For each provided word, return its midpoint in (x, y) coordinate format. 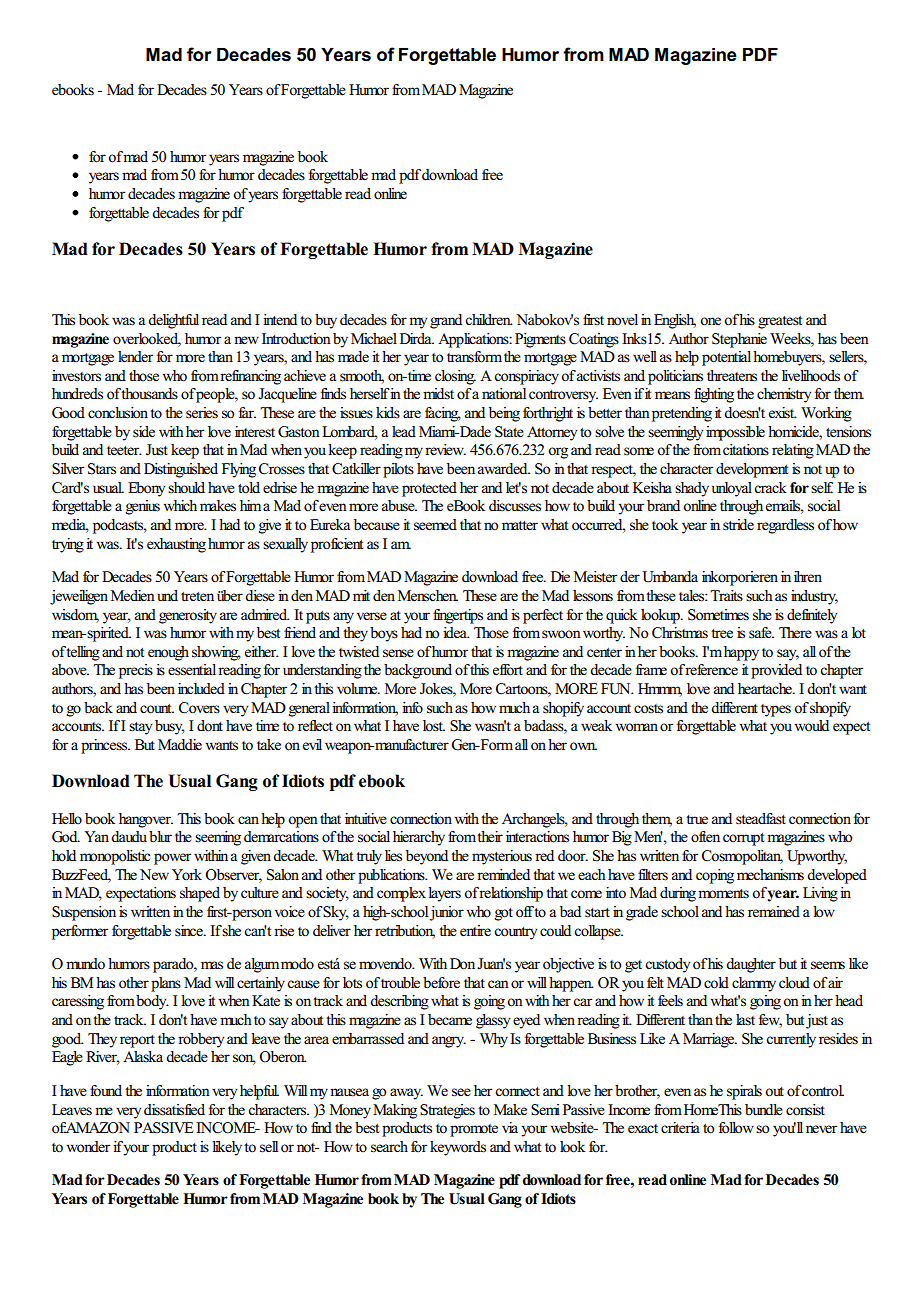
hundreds (77, 394)
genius (143, 507)
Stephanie (739, 340)
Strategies (447, 1111)
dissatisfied (174, 1110)
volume (358, 689)
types (776, 710)
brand (663, 505)
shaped (200, 894)
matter (520, 526)
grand (446, 321)
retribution (405, 931)
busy (170, 727)
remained (774, 912)
